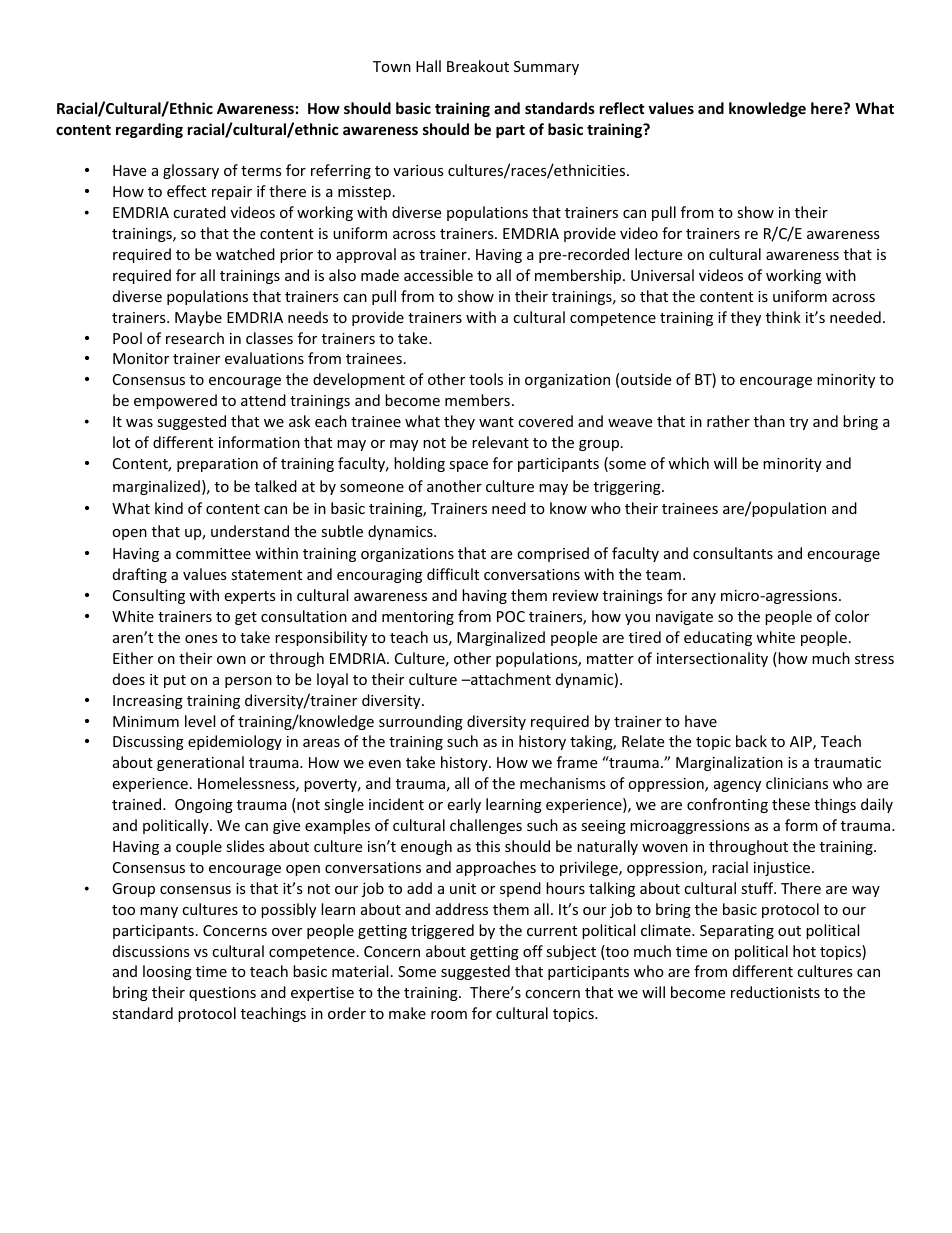 The image size is (952, 1233). What do you see at coordinates (712, 659) in the document?
I see `intersectionality` at bounding box center [712, 659].
